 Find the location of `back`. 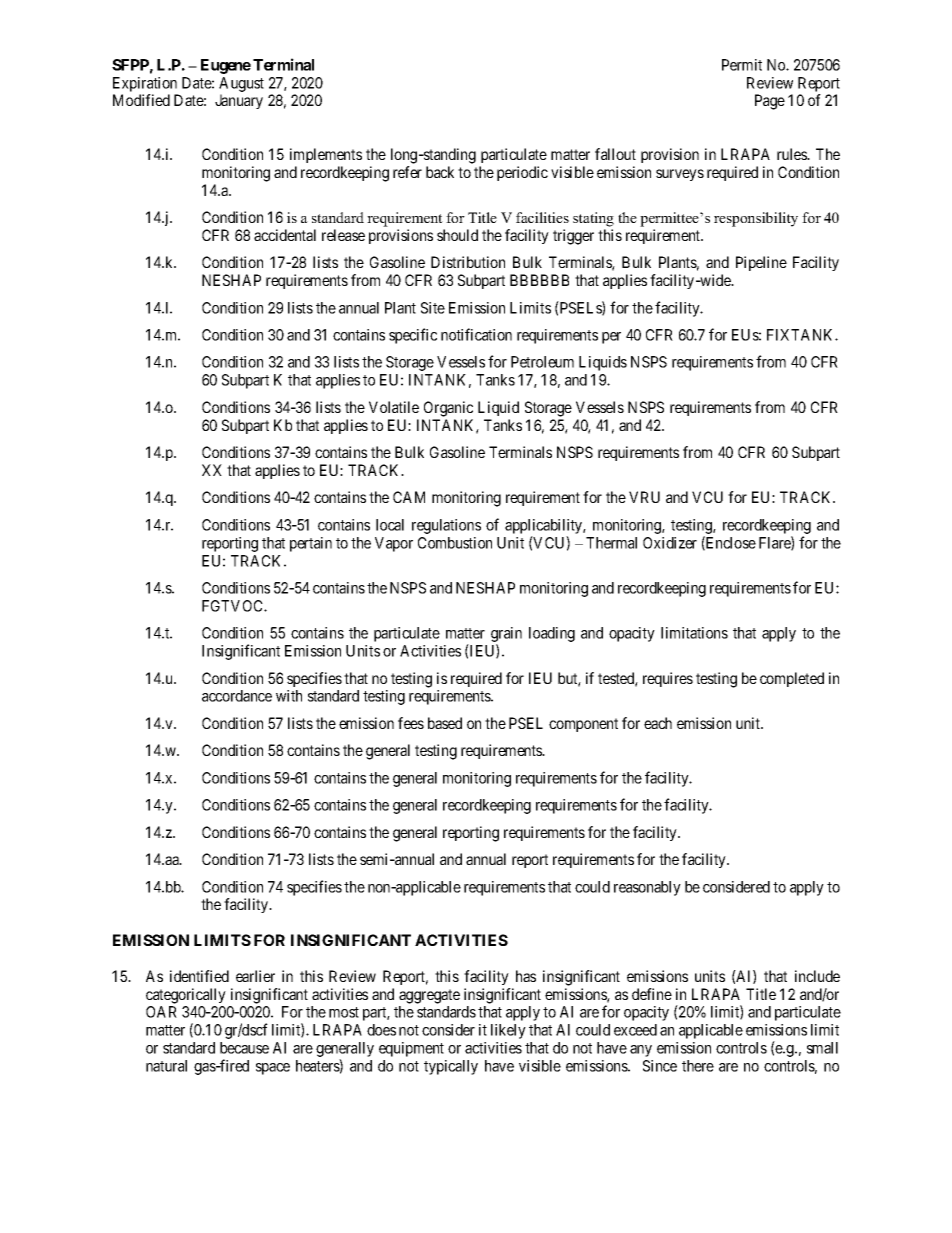

back is located at coordinates (440, 172).
